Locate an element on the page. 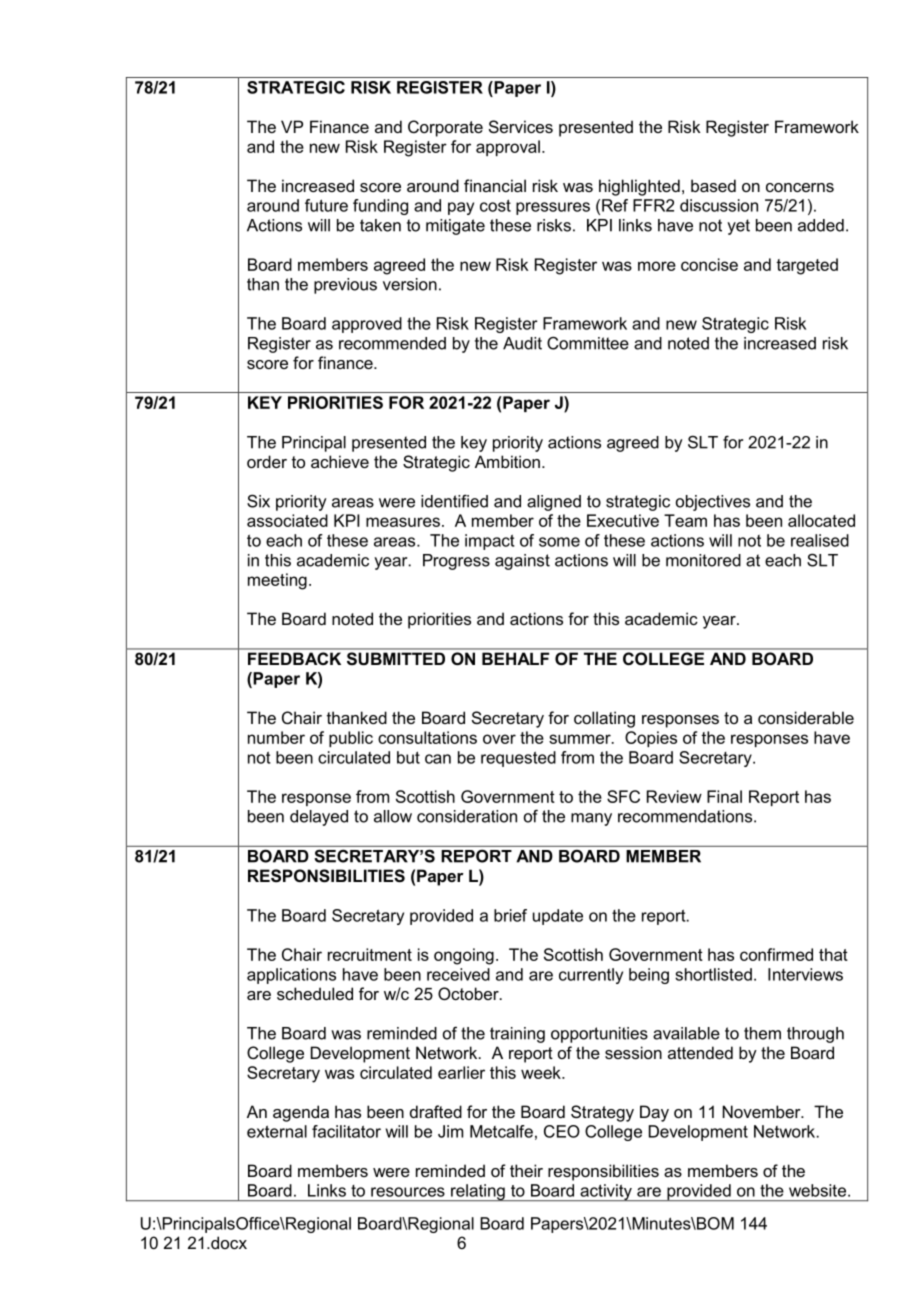  approval is located at coordinates (508, 148).
